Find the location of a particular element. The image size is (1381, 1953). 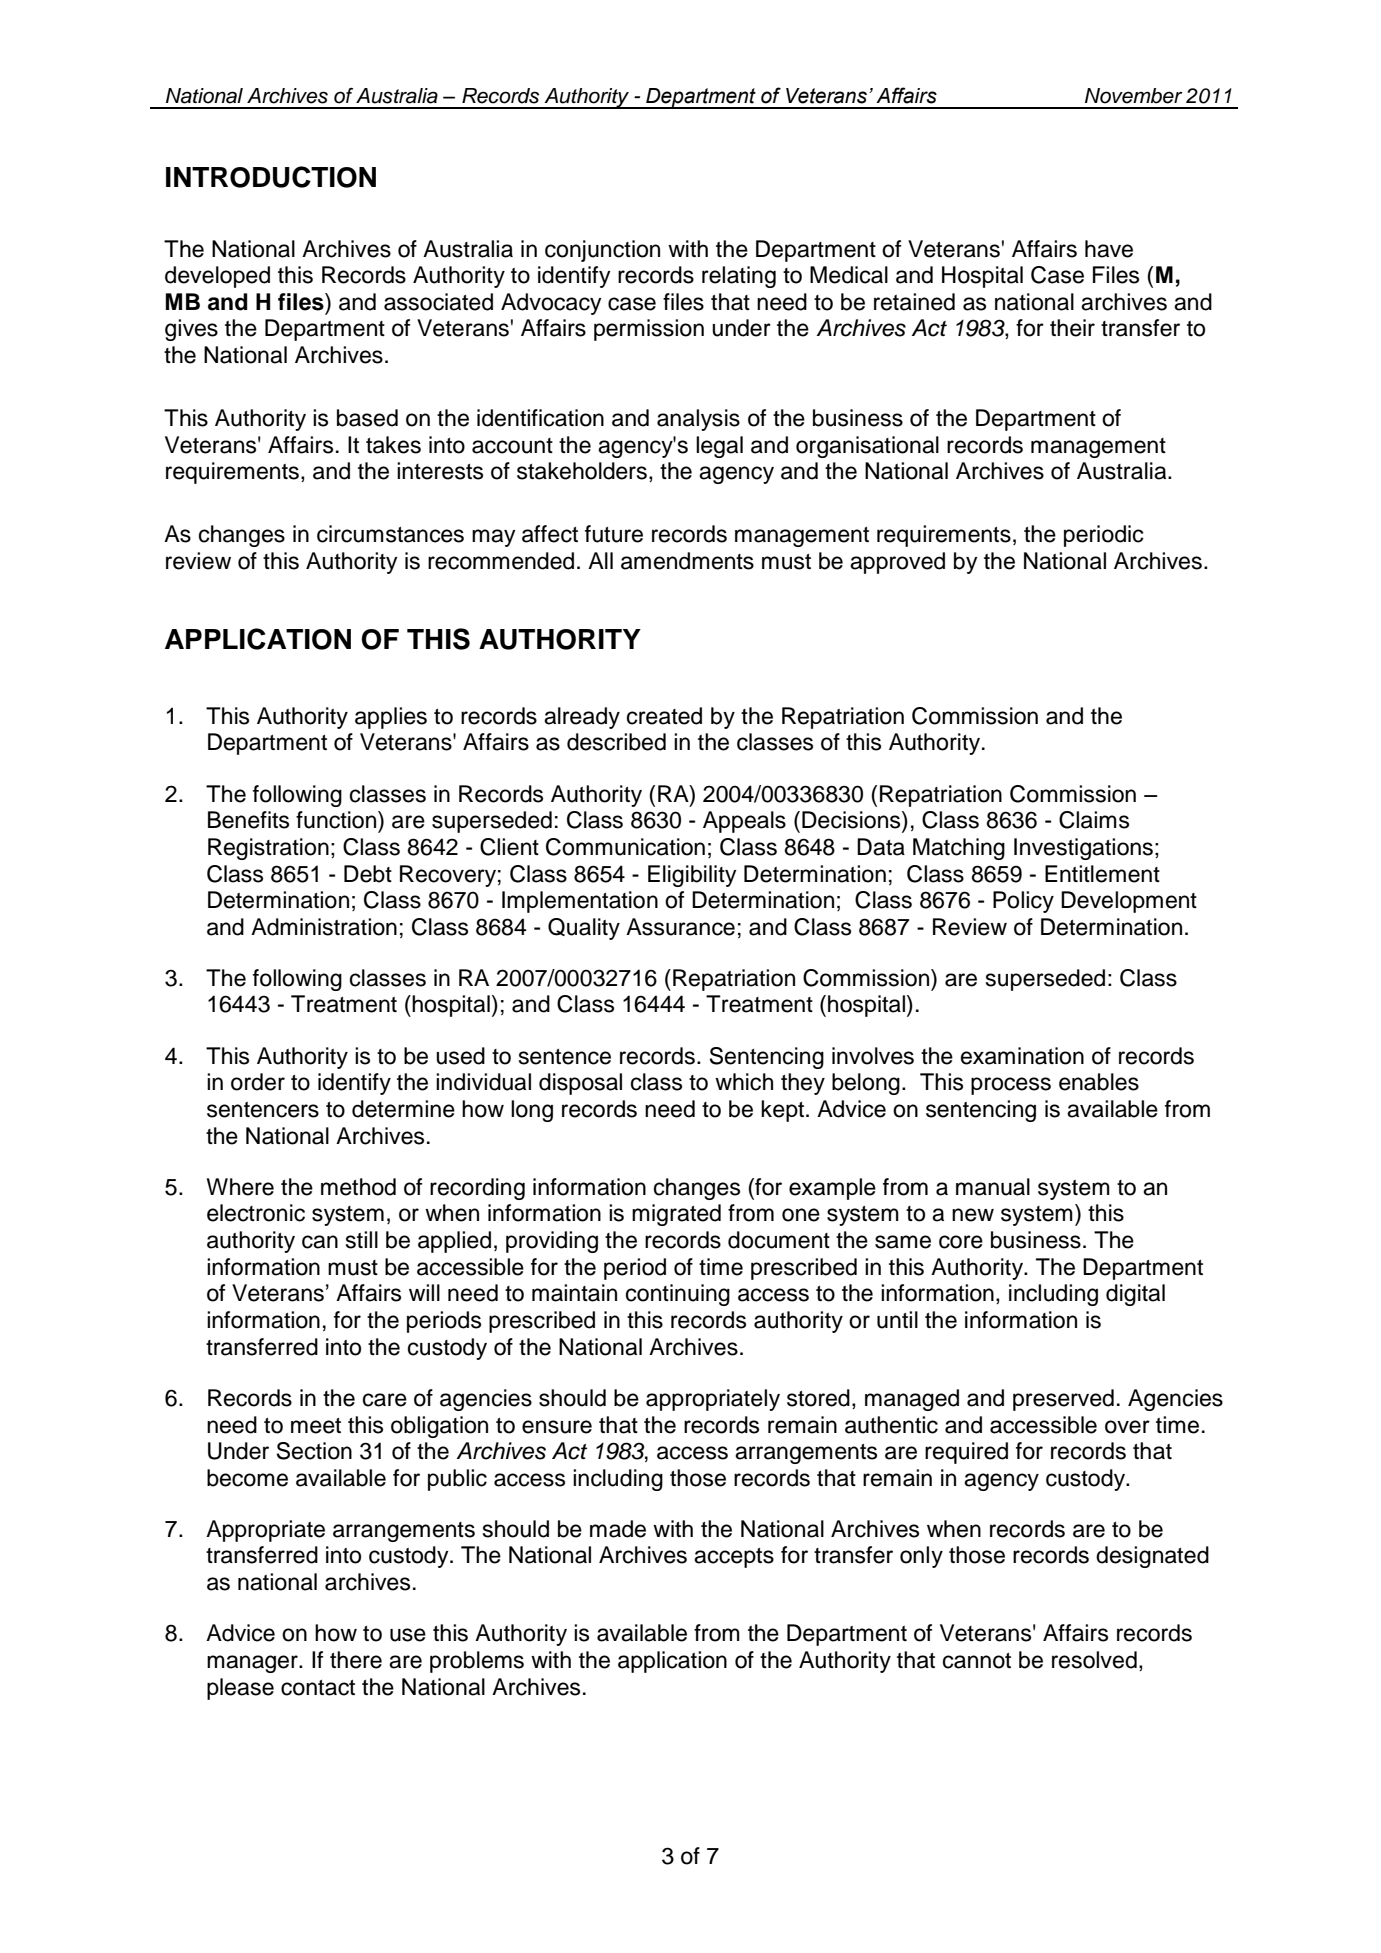

November is located at coordinates (1134, 96).
